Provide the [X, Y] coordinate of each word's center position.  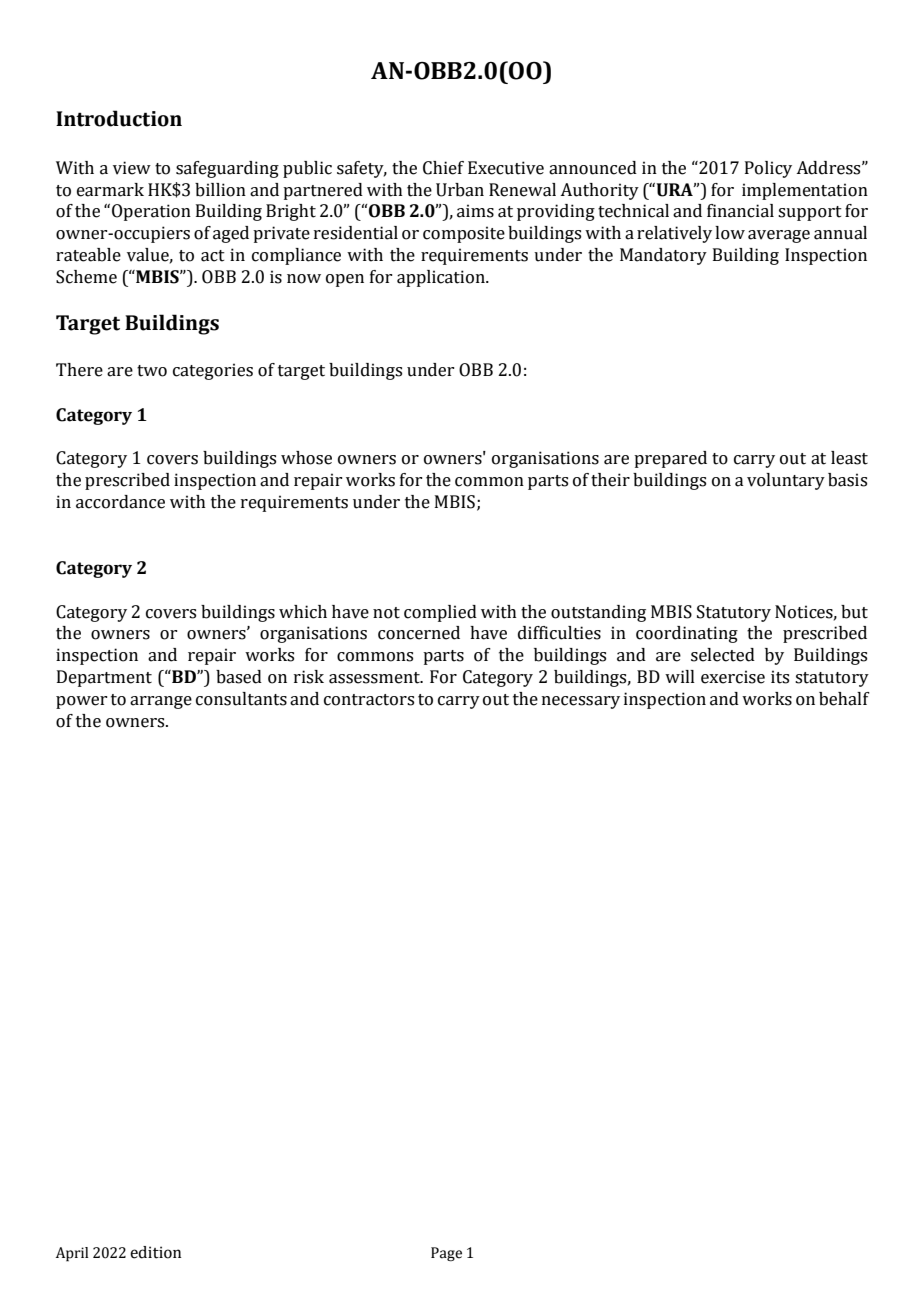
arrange [161, 702]
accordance [120, 502]
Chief [443, 168]
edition [155, 1252]
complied [440, 613]
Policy [768, 169]
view [132, 168]
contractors [369, 700]
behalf [844, 699]
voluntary [786, 481]
